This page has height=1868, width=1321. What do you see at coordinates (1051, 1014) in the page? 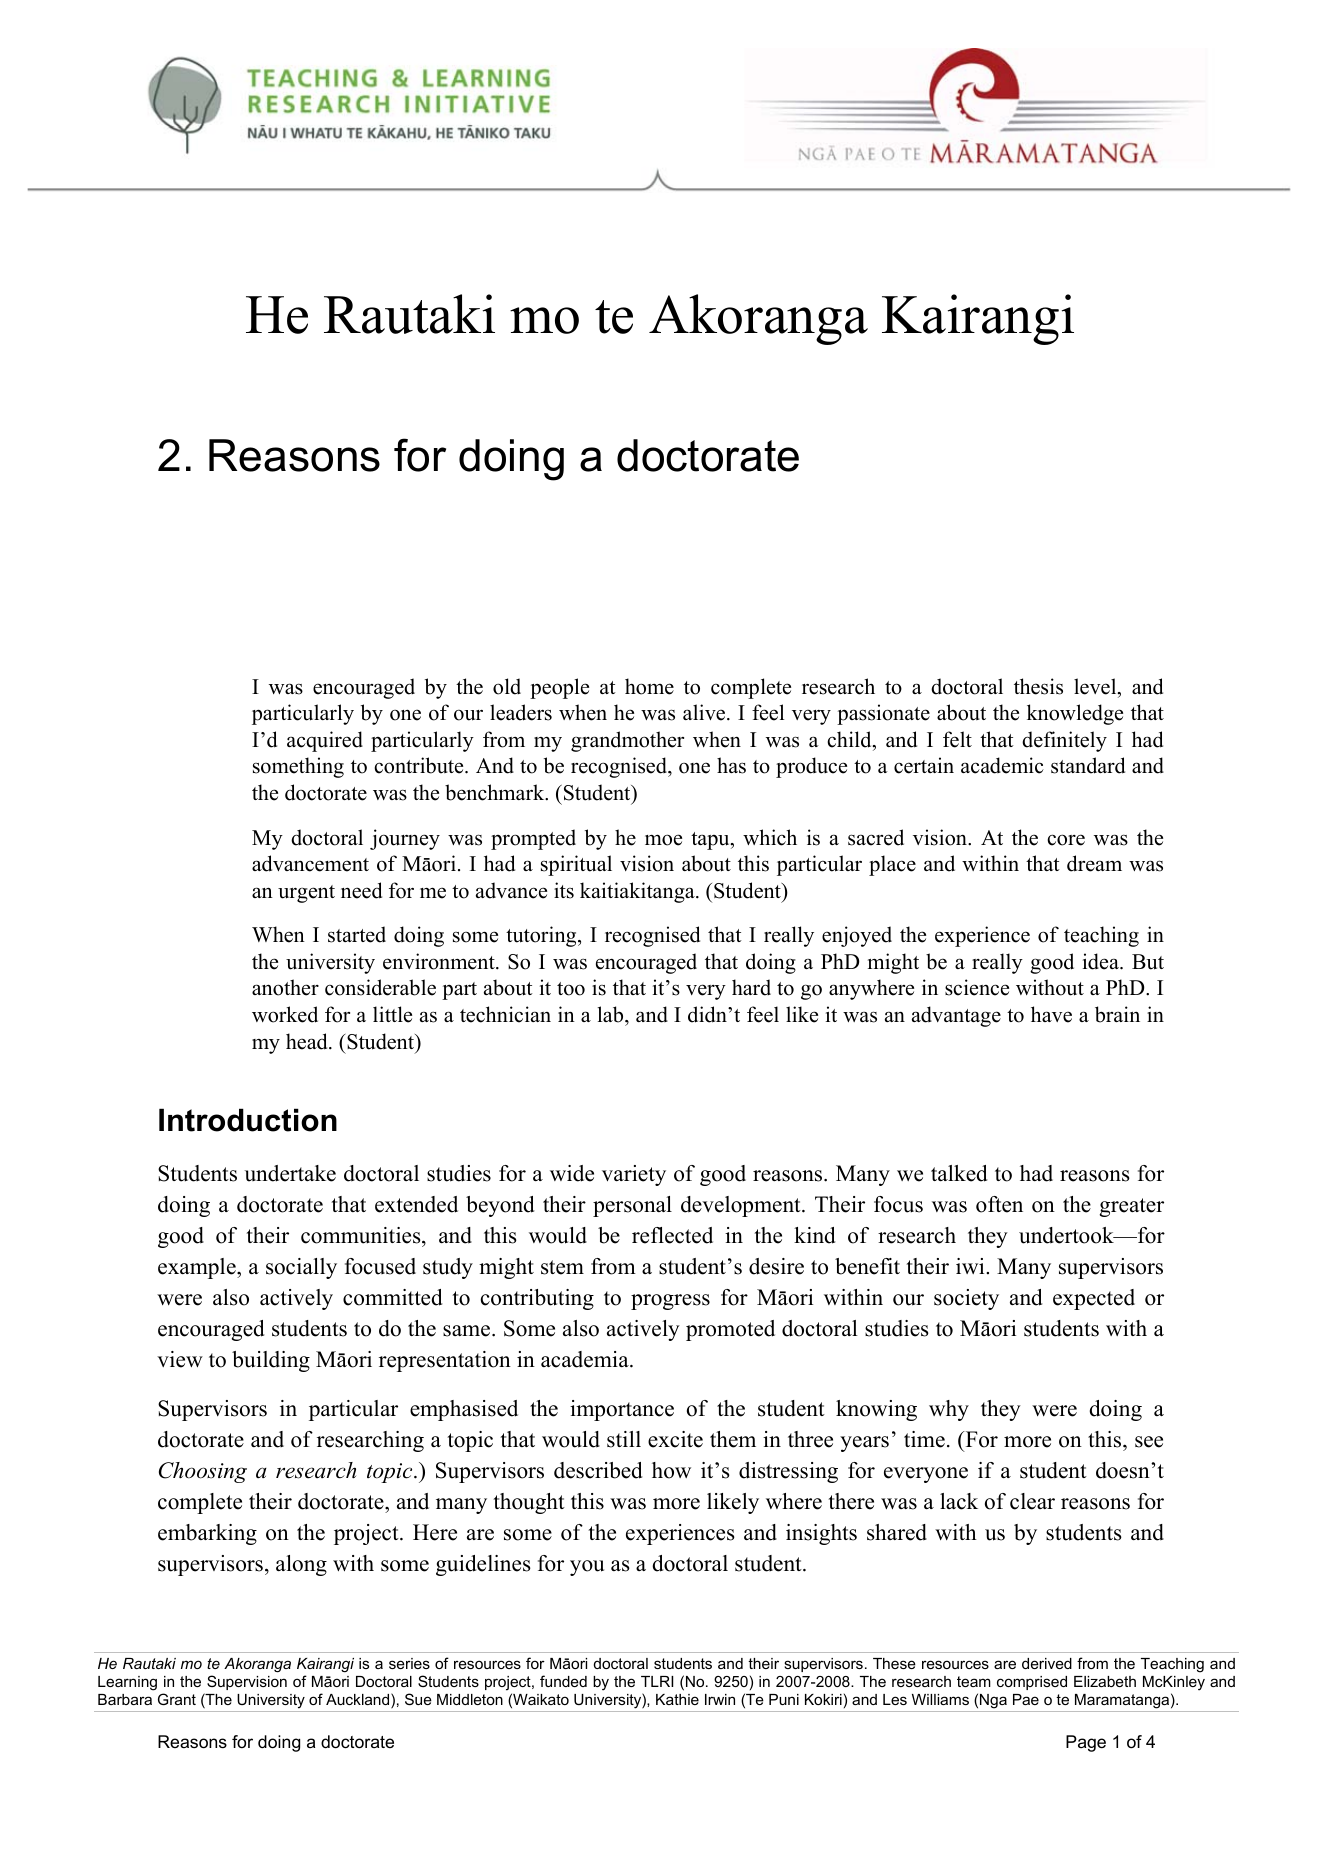
I see `have` at bounding box center [1051, 1014].
